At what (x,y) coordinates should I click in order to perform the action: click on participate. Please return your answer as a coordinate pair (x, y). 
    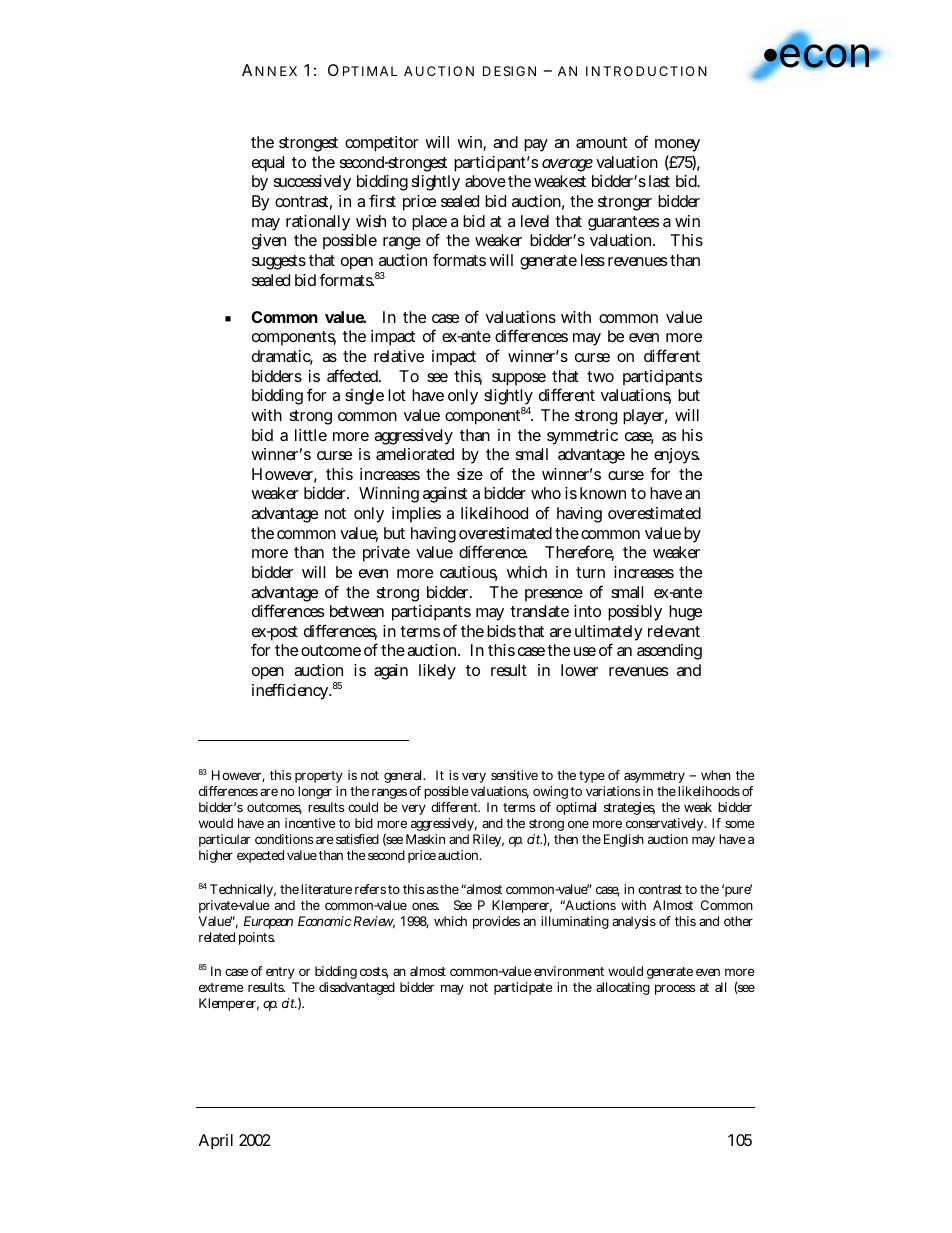
    Looking at the image, I should click on (523, 988).
